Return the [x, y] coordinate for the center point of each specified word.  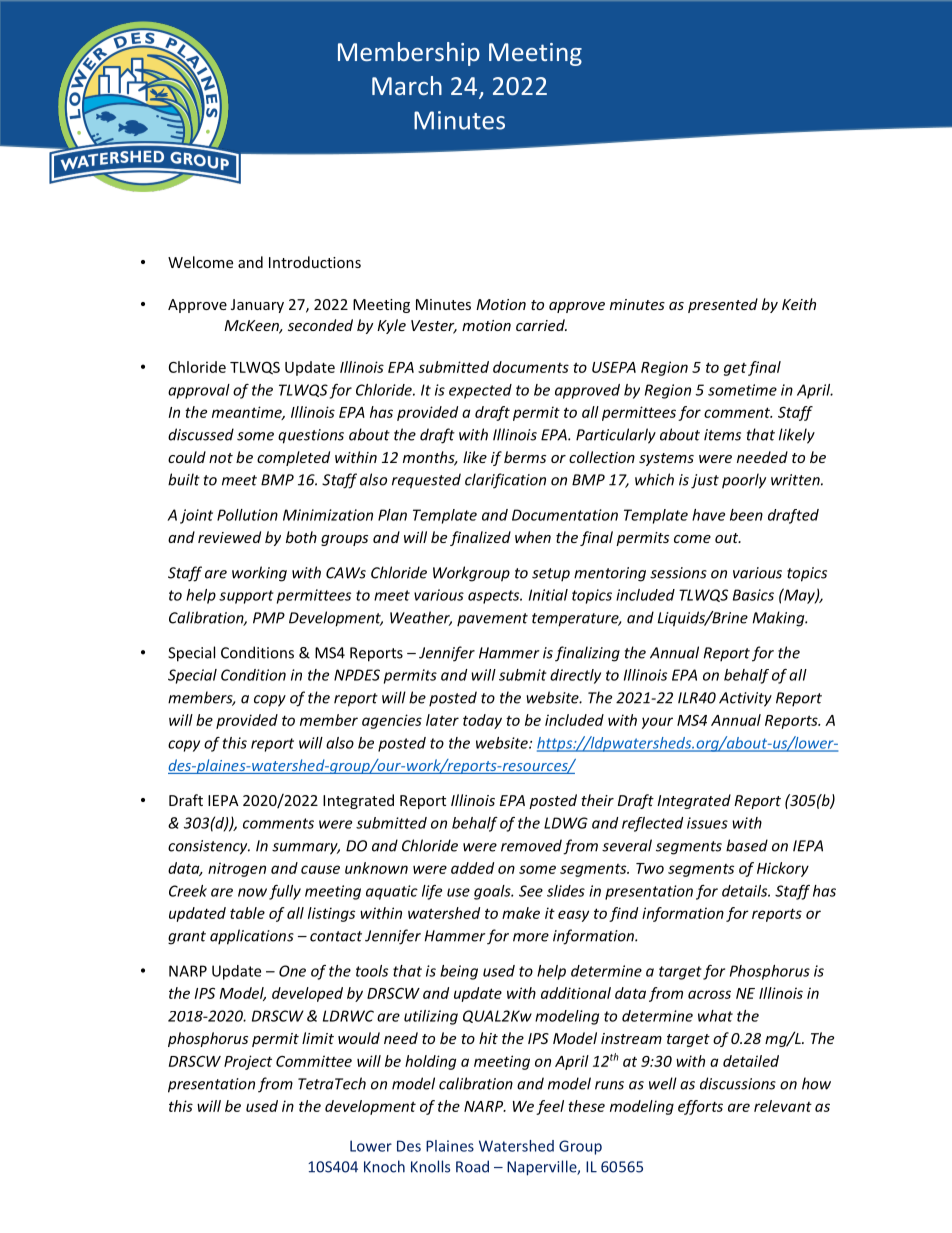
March [407, 85]
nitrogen [237, 869]
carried [541, 325]
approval [199, 391]
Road [472, 1166]
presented [723, 305]
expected [480, 391]
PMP [269, 618]
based [747, 845]
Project [248, 1062]
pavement [492, 620]
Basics [753, 595]
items [722, 435]
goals [493, 892]
